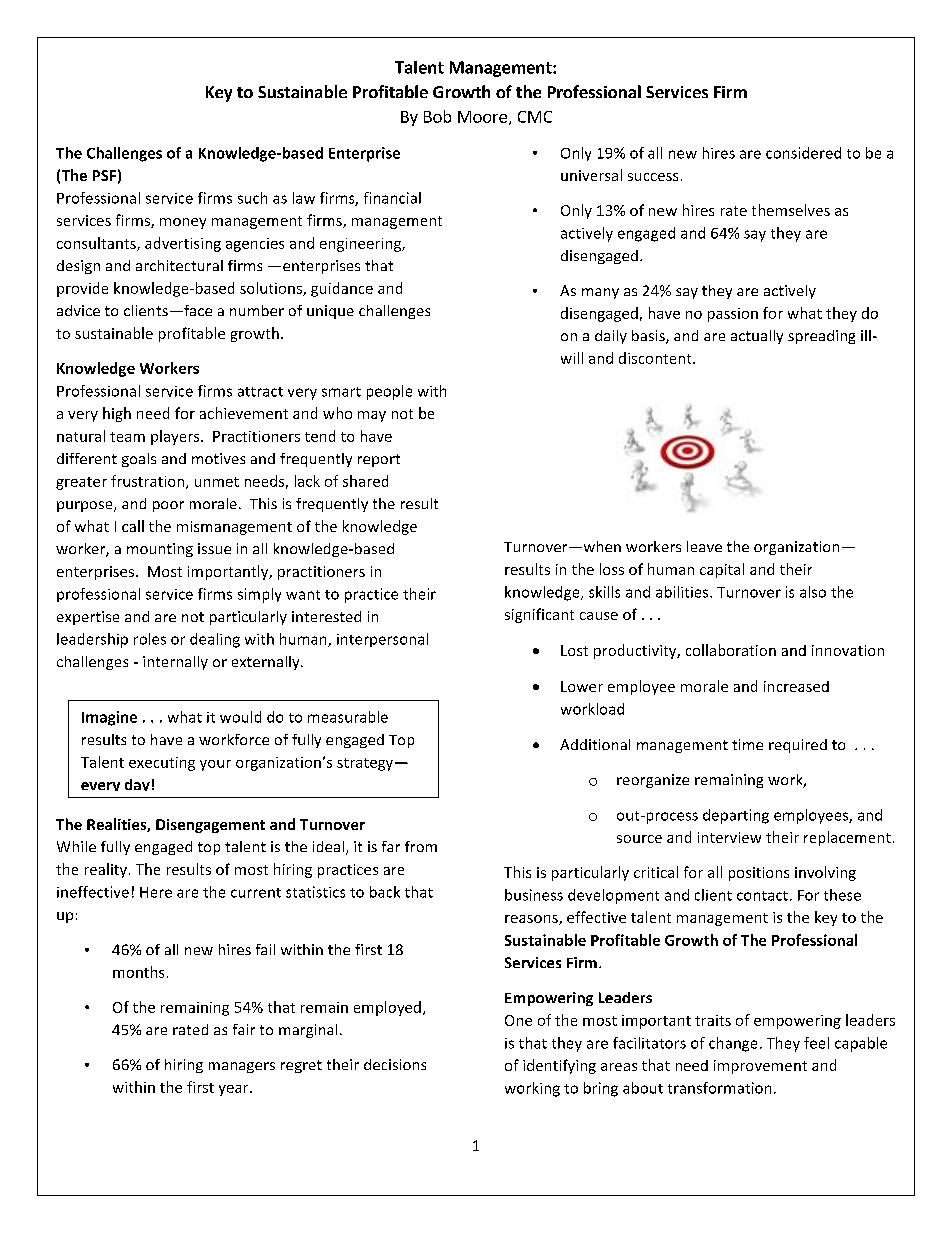  Describe the element at coordinates (395, 1064) in the screenshot. I see `decisions` at that location.
